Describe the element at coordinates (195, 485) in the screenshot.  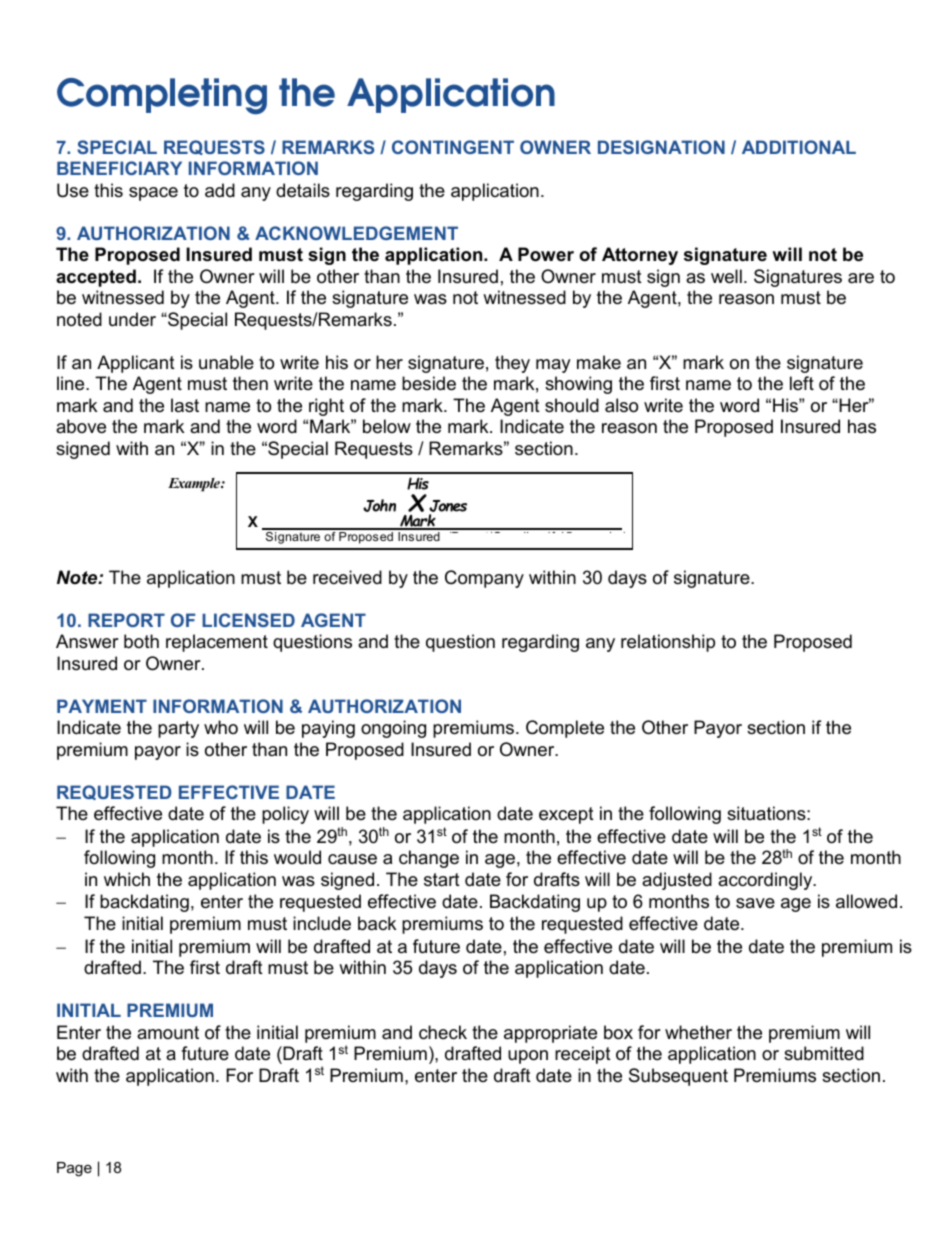
I see `Example` at that location.
